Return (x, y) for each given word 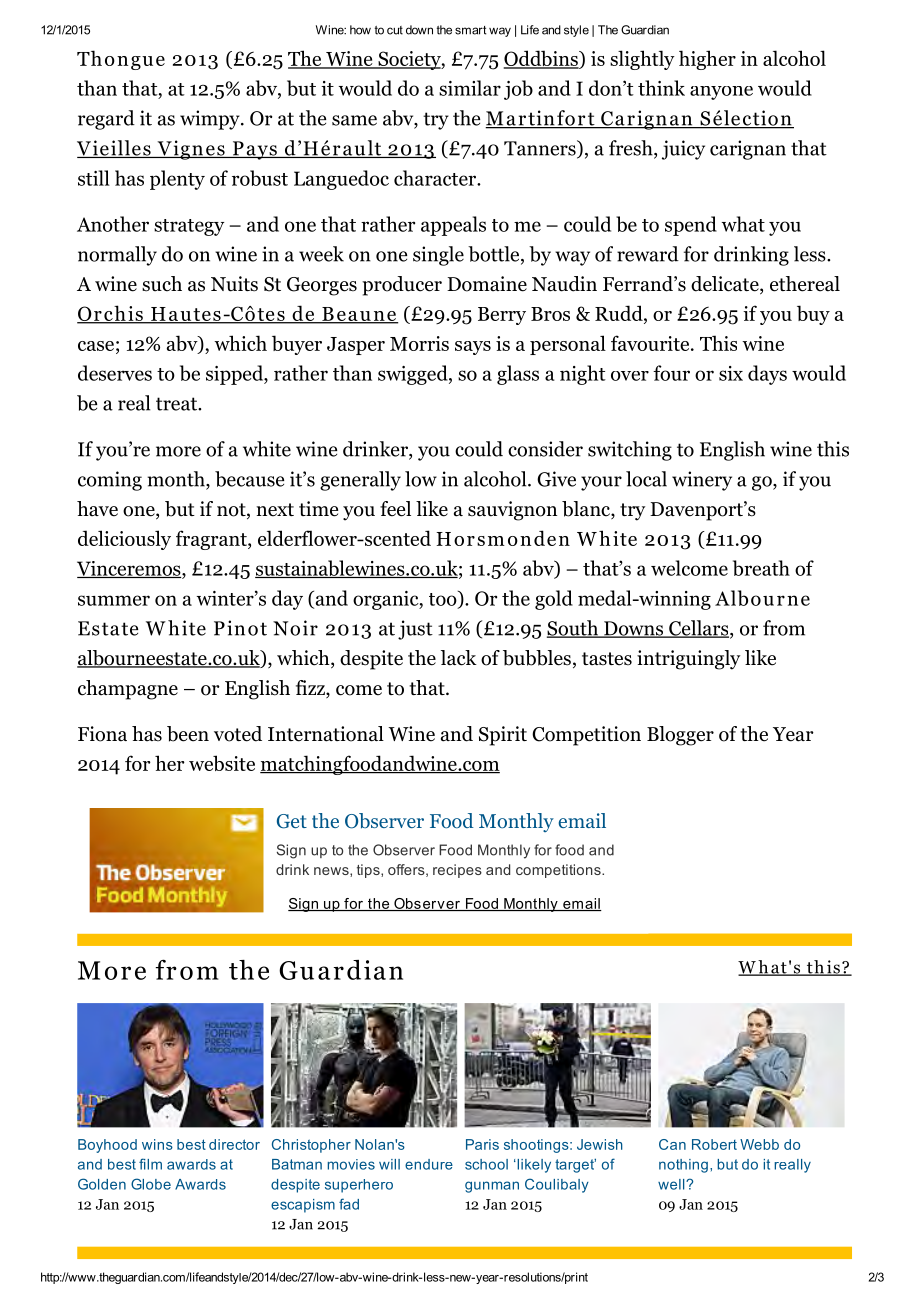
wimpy (211, 120)
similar (470, 88)
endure (429, 1164)
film (150, 1164)
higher (707, 60)
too (444, 599)
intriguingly (688, 660)
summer (114, 600)
